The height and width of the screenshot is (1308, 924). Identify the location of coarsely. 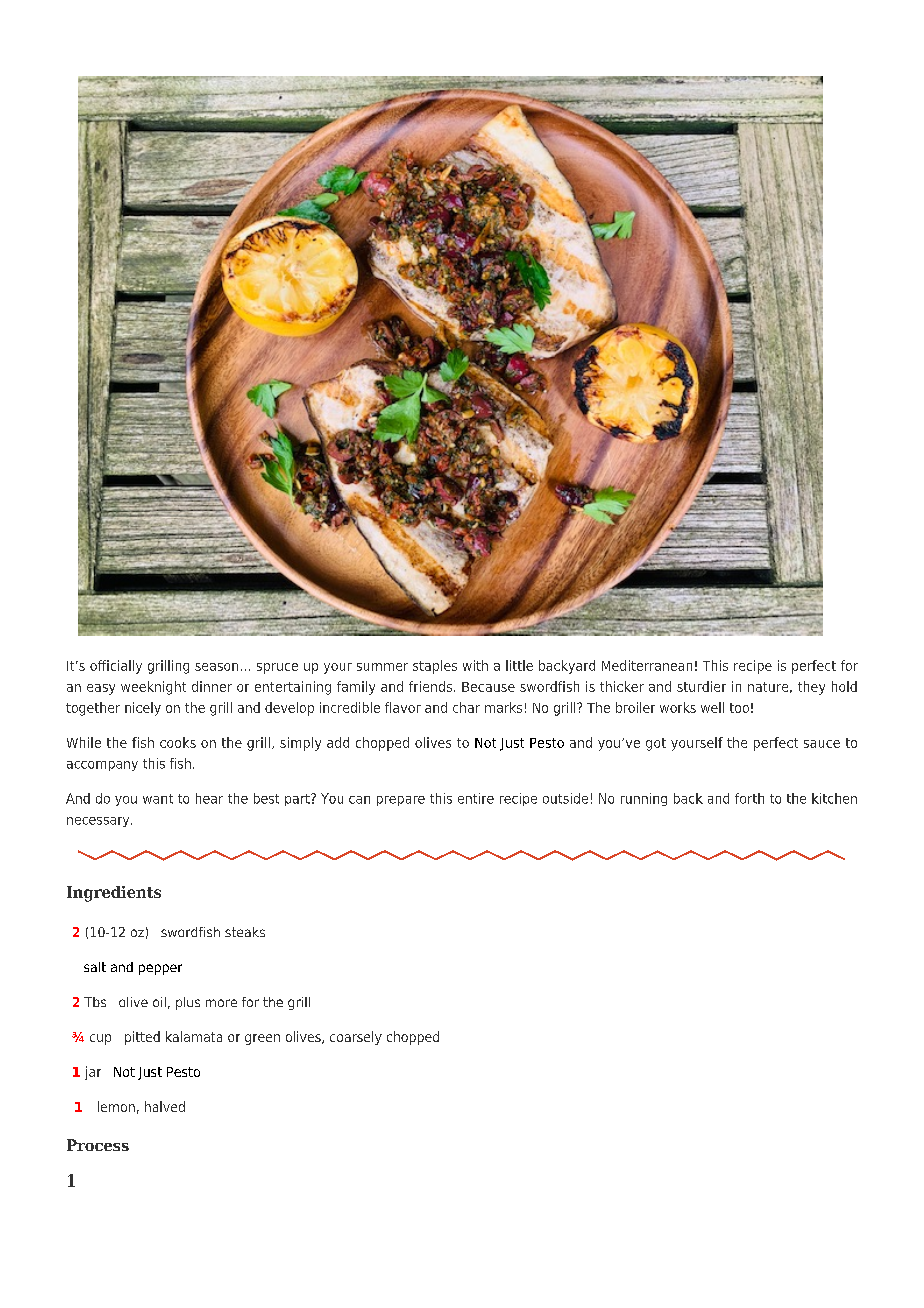
(356, 1038).
